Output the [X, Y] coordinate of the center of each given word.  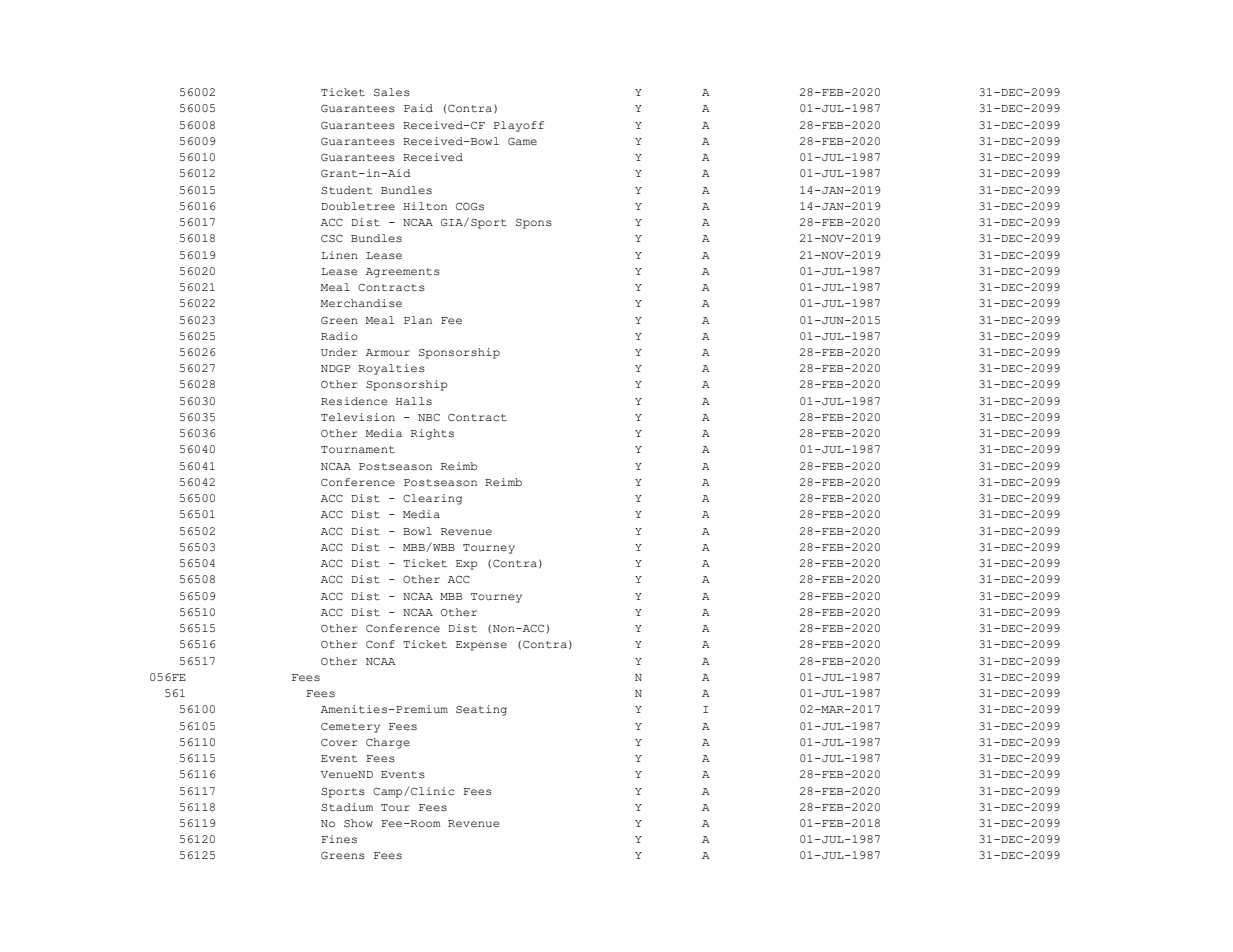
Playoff [519, 126]
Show [358, 823]
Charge [388, 743]
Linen [339, 255]
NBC [429, 417]
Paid [418, 108]
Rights [432, 434]
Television [358, 417]
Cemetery [350, 727]
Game [522, 141]
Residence [354, 401]
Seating [481, 710]
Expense [481, 646]
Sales [392, 92]
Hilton [425, 206]
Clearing [432, 499]
